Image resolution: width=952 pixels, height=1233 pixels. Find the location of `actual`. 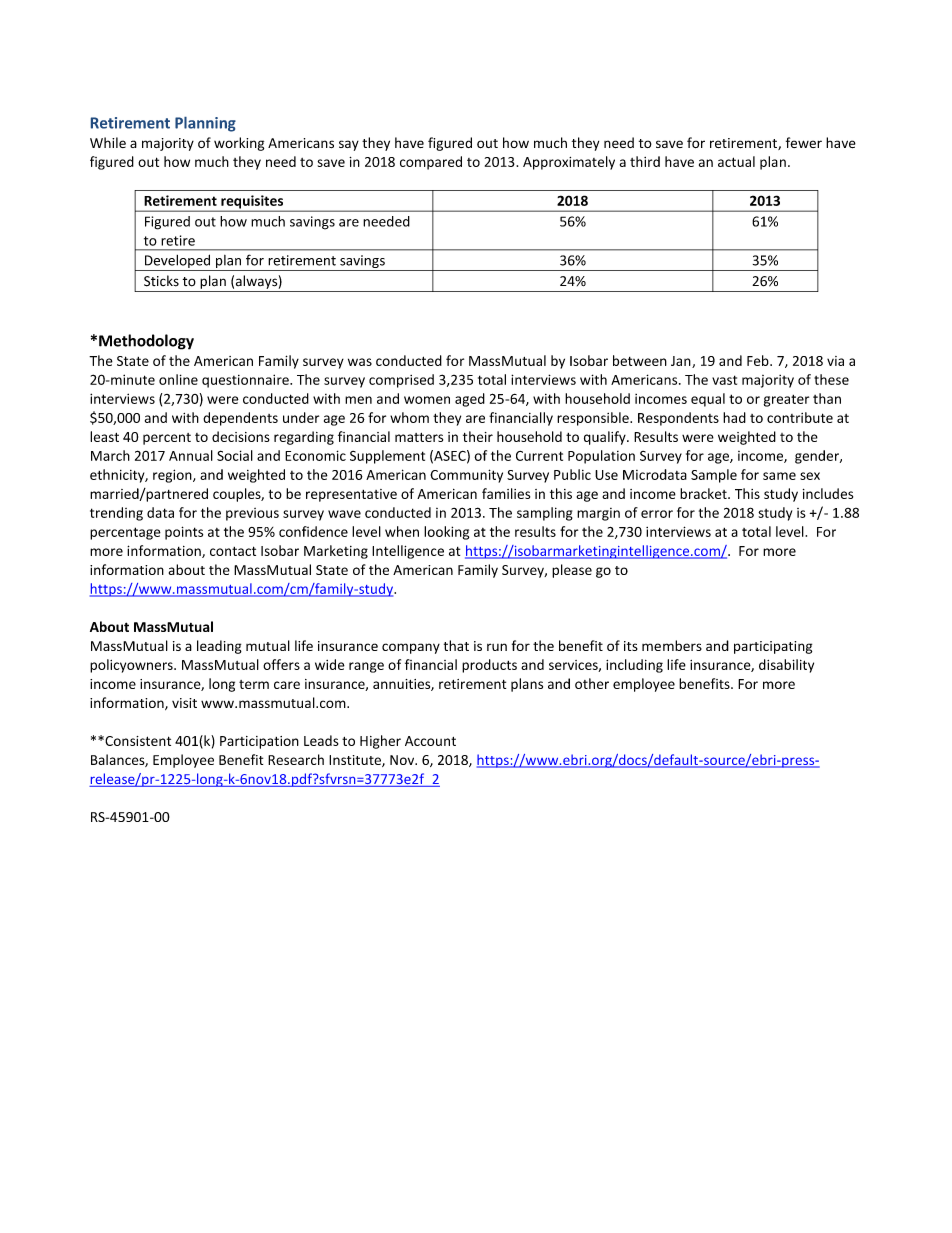

actual is located at coordinates (736, 161).
